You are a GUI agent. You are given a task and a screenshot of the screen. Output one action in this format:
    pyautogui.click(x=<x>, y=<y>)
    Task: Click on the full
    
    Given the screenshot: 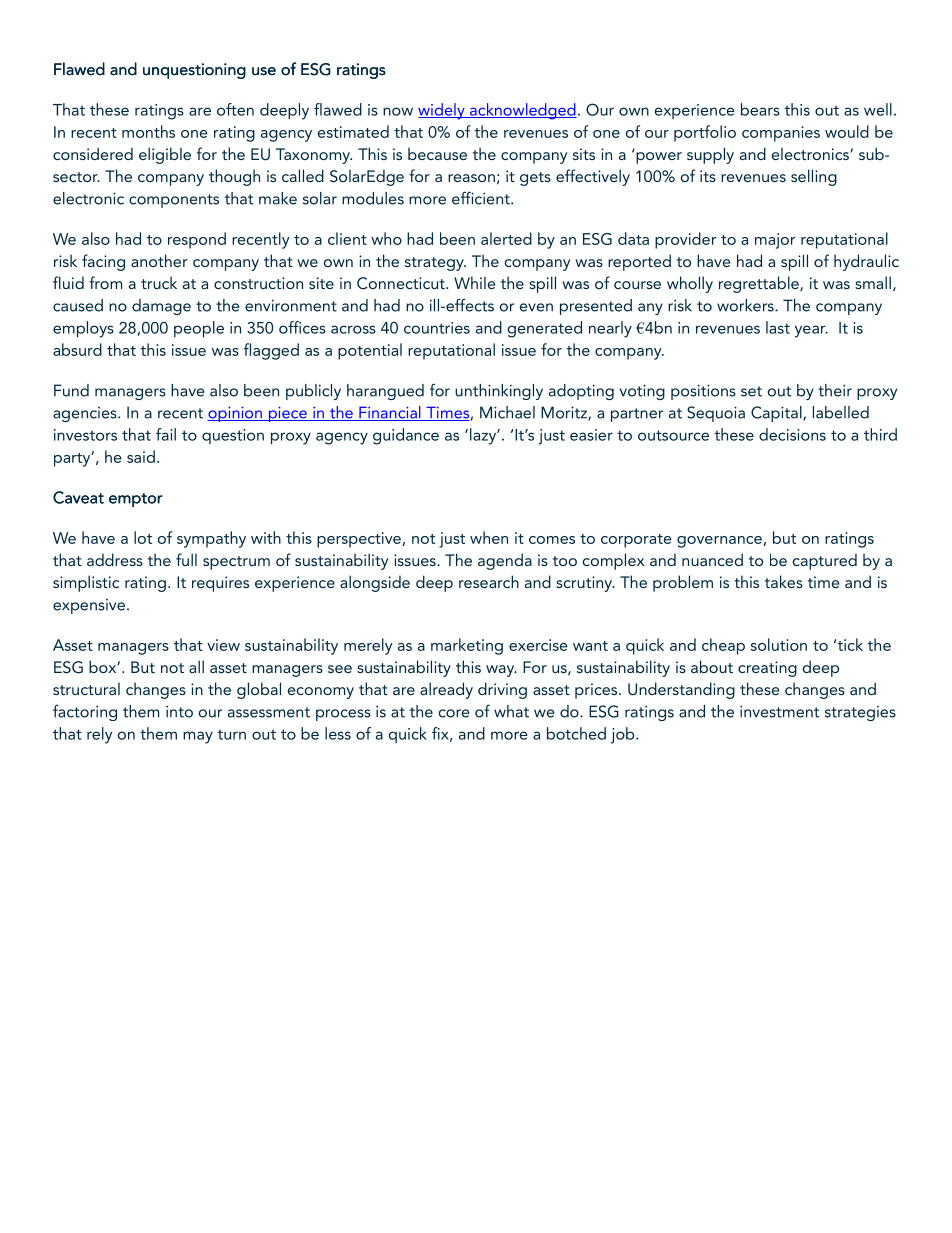 What is the action you would take?
    pyautogui.click(x=186, y=559)
